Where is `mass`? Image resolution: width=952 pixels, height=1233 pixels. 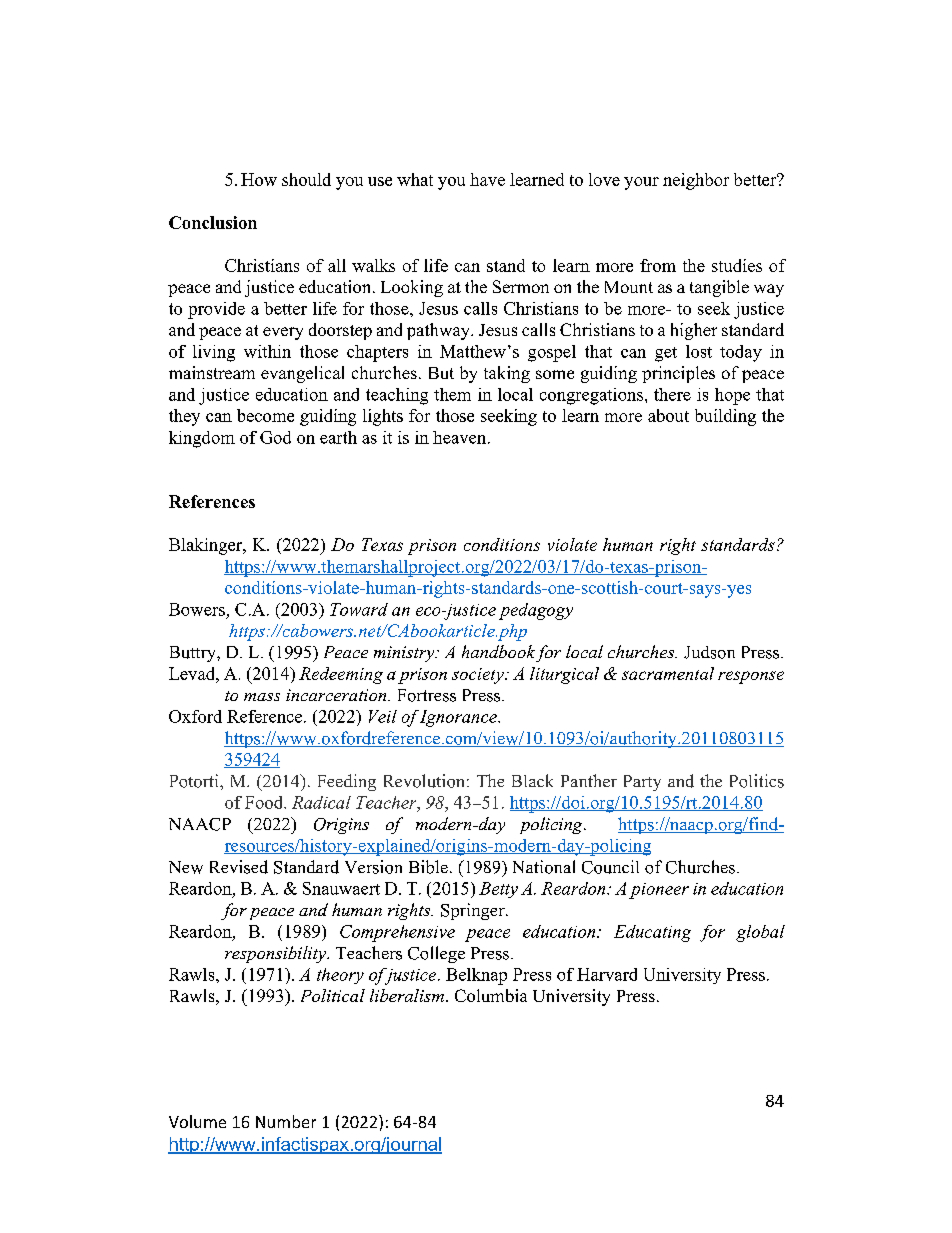 mass is located at coordinates (262, 697).
